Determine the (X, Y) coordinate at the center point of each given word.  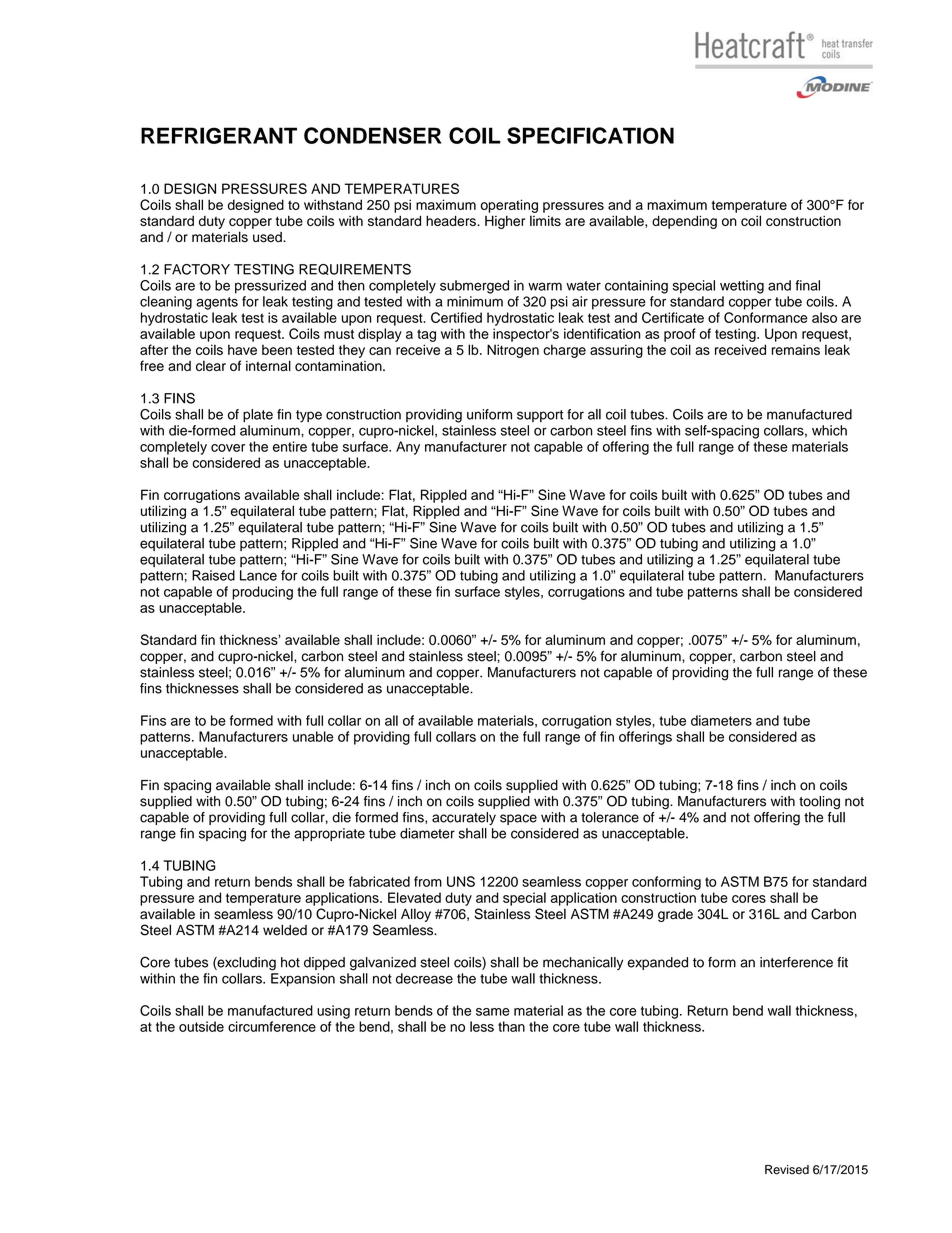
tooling (819, 803)
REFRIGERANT (219, 135)
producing (262, 593)
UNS (461, 881)
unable (313, 736)
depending (684, 222)
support (540, 416)
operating (509, 206)
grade (675, 915)
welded (285, 930)
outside (201, 1026)
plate (258, 415)
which (829, 430)
